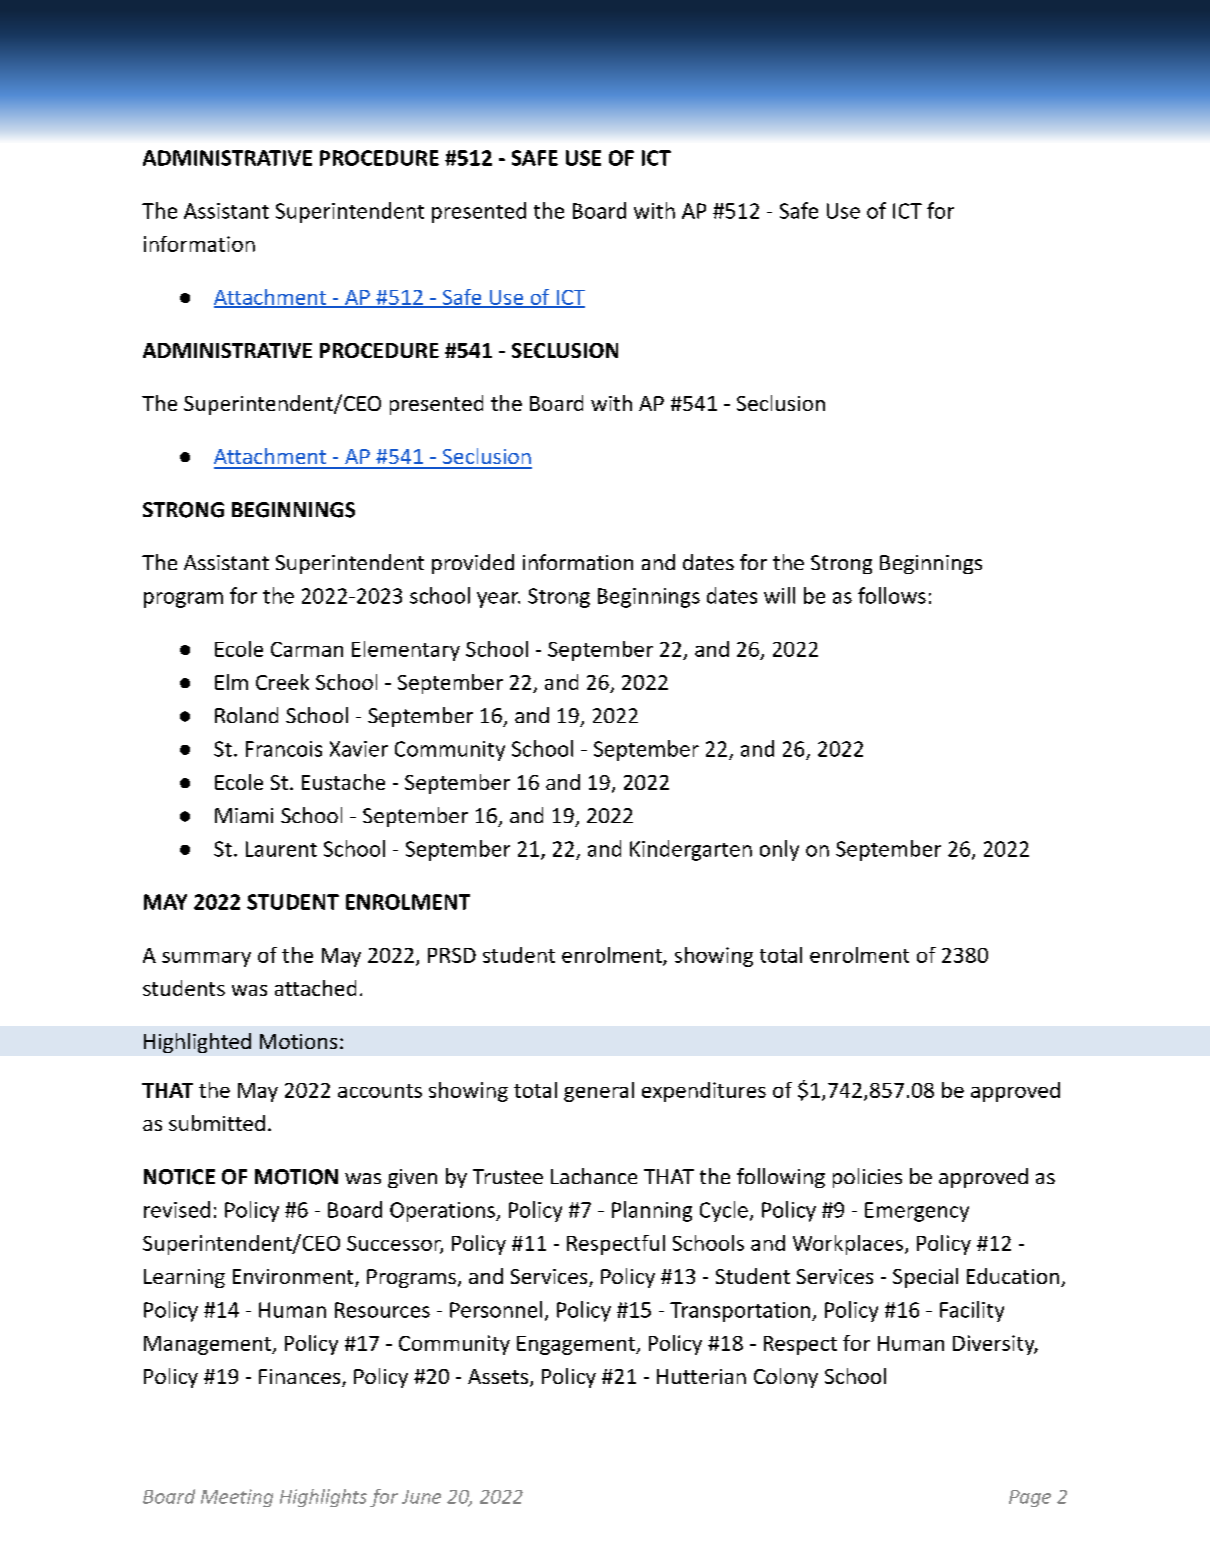 The height and width of the screenshot is (1566, 1210). Describe the element at coordinates (498, 600) in the screenshot. I see `year` at that location.
